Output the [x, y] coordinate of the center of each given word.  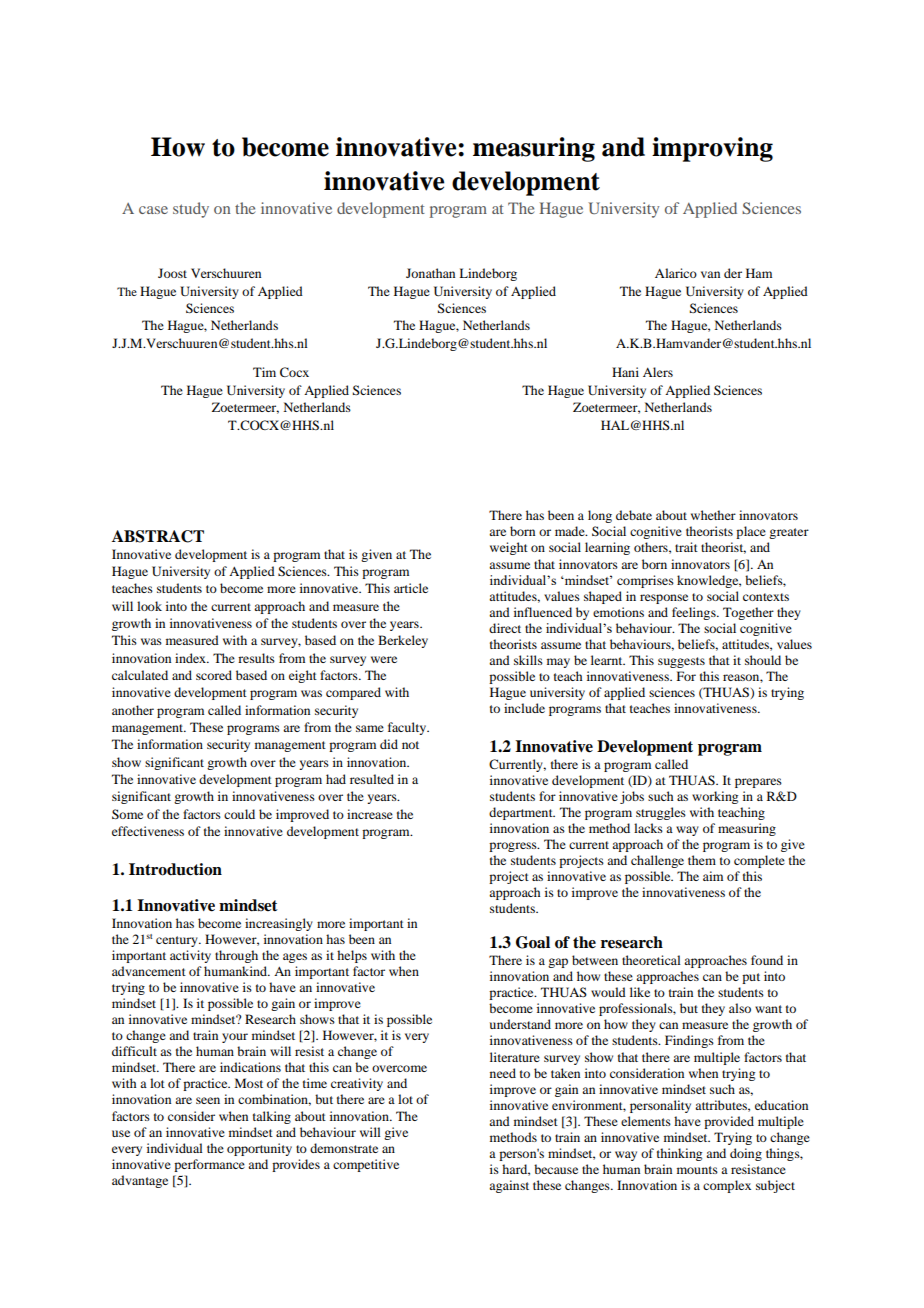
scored [214, 675]
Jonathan [430, 273]
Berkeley [403, 641]
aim [713, 876]
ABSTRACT [158, 536]
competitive [366, 1165]
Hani [625, 372]
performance [209, 1165]
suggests [681, 662]
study [191, 210]
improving [712, 149]
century [178, 941]
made [571, 531]
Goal [533, 942]
